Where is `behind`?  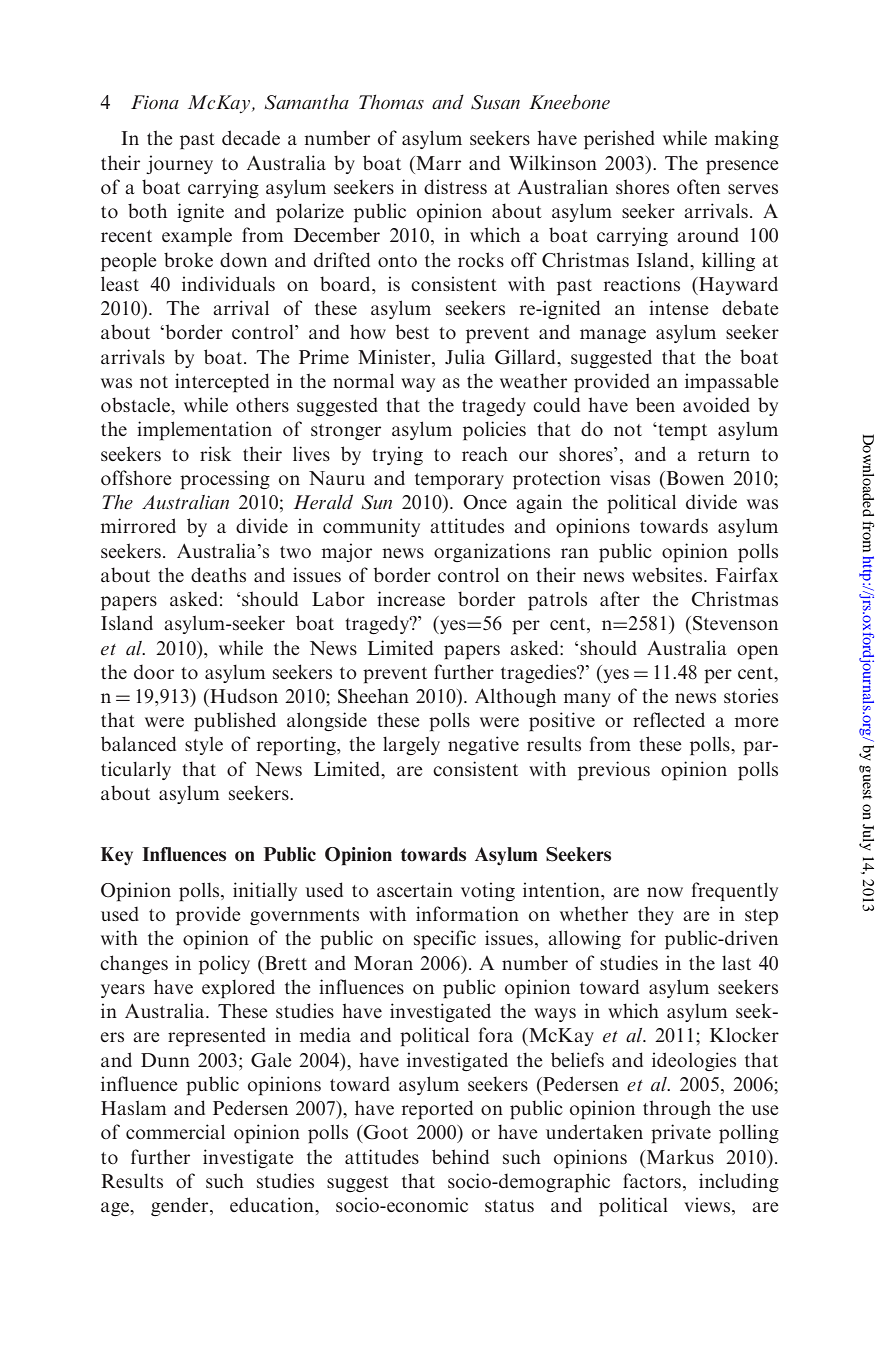
behind is located at coordinates (460, 1156).
